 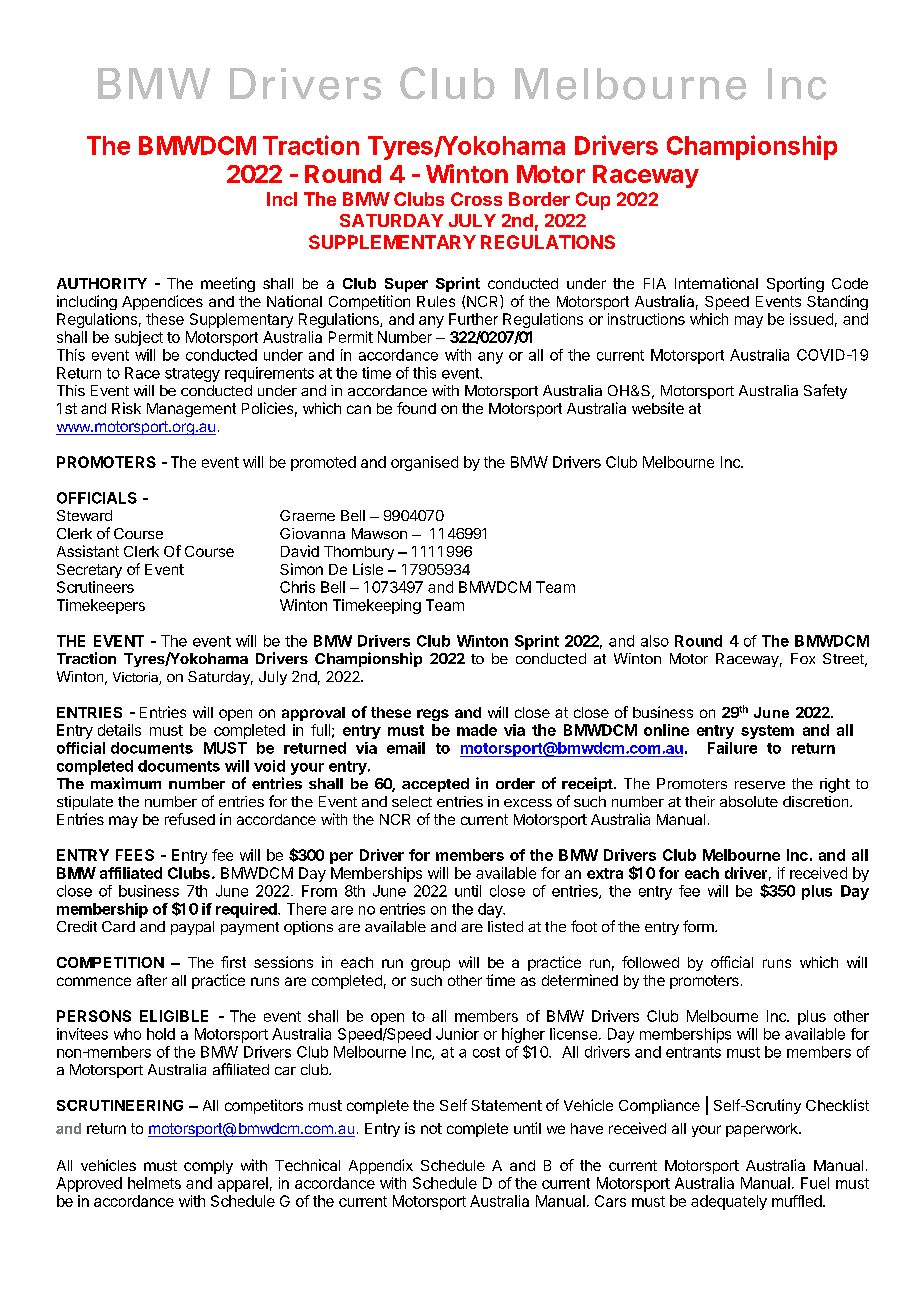 What do you see at coordinates (412, 801) in the page?
I see `select` at bounding box center [412, 801].
